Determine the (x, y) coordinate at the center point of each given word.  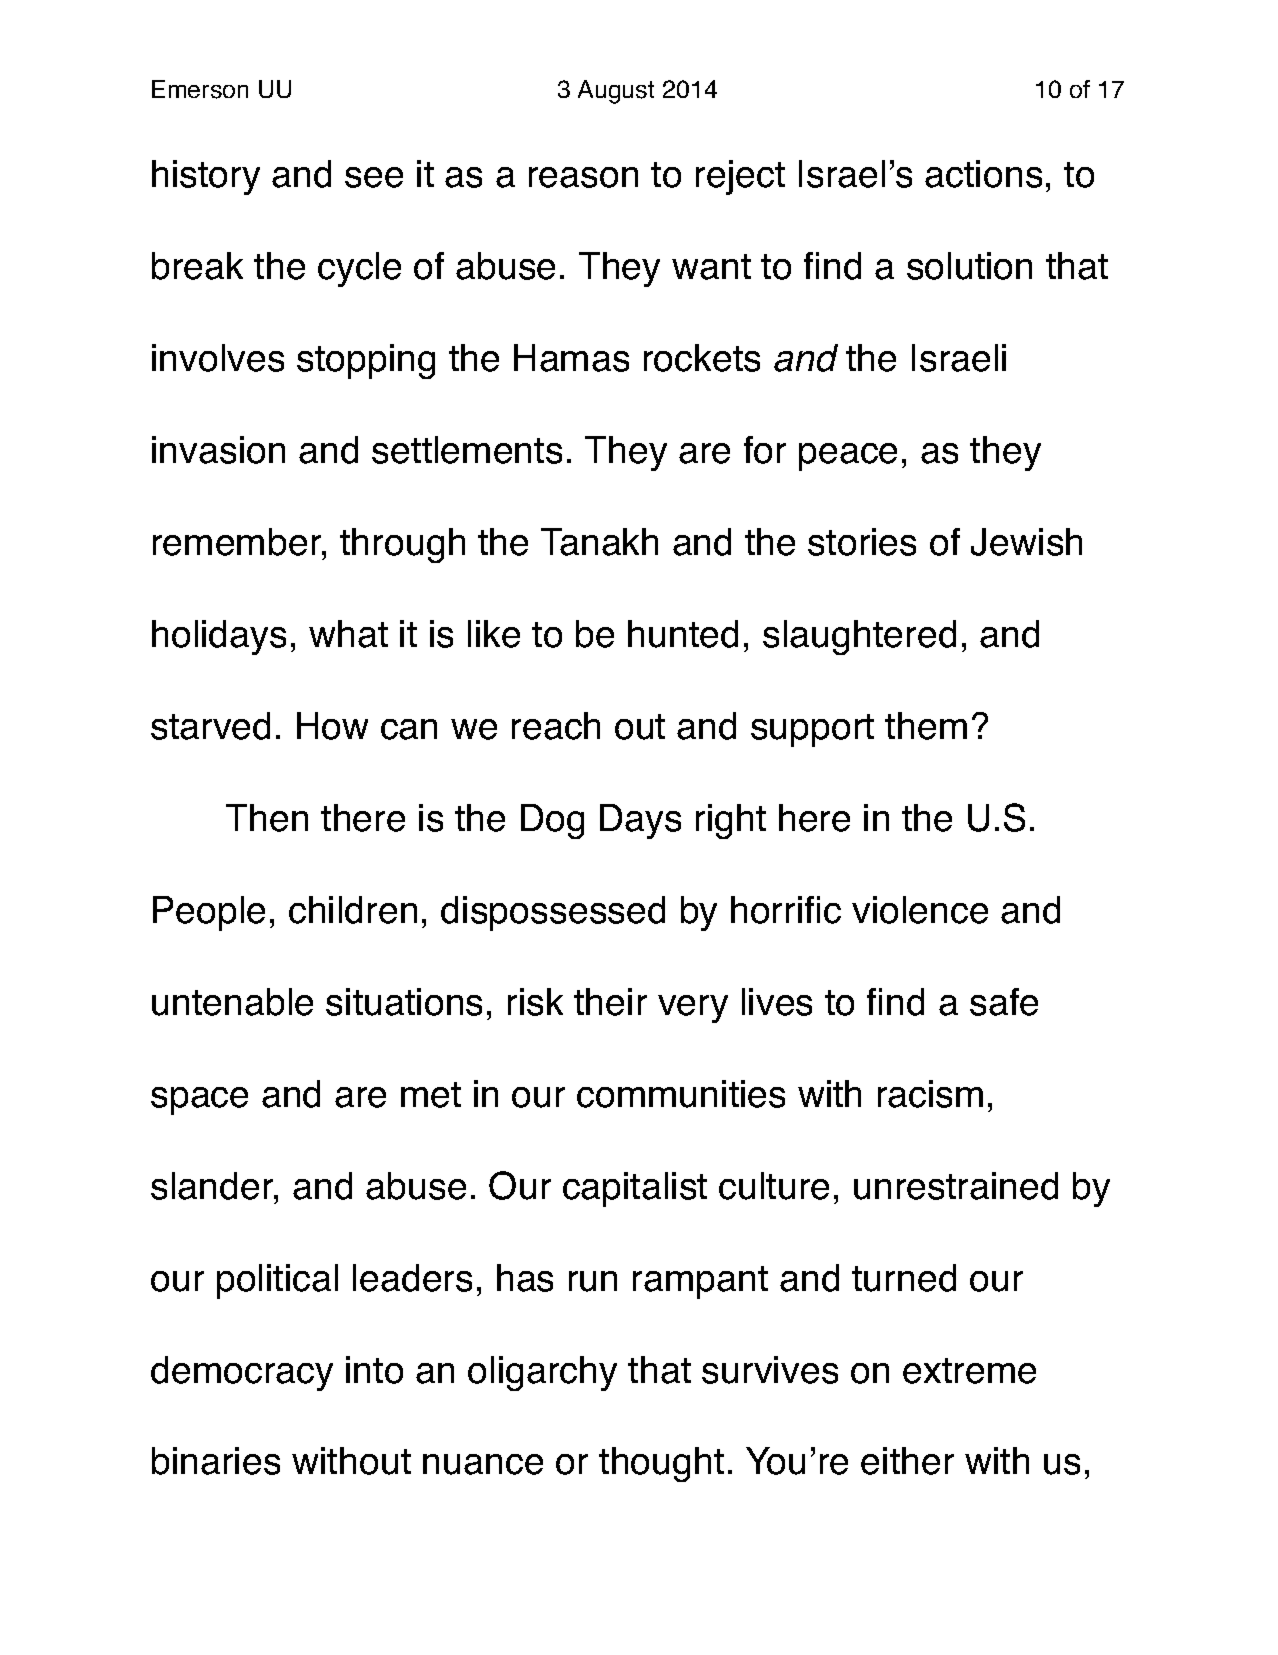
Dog (552, 821)
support (812, 730)
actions (983, 174)
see (374, 177)
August (616, 92)
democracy (242, 1373)
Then (267, 818)
